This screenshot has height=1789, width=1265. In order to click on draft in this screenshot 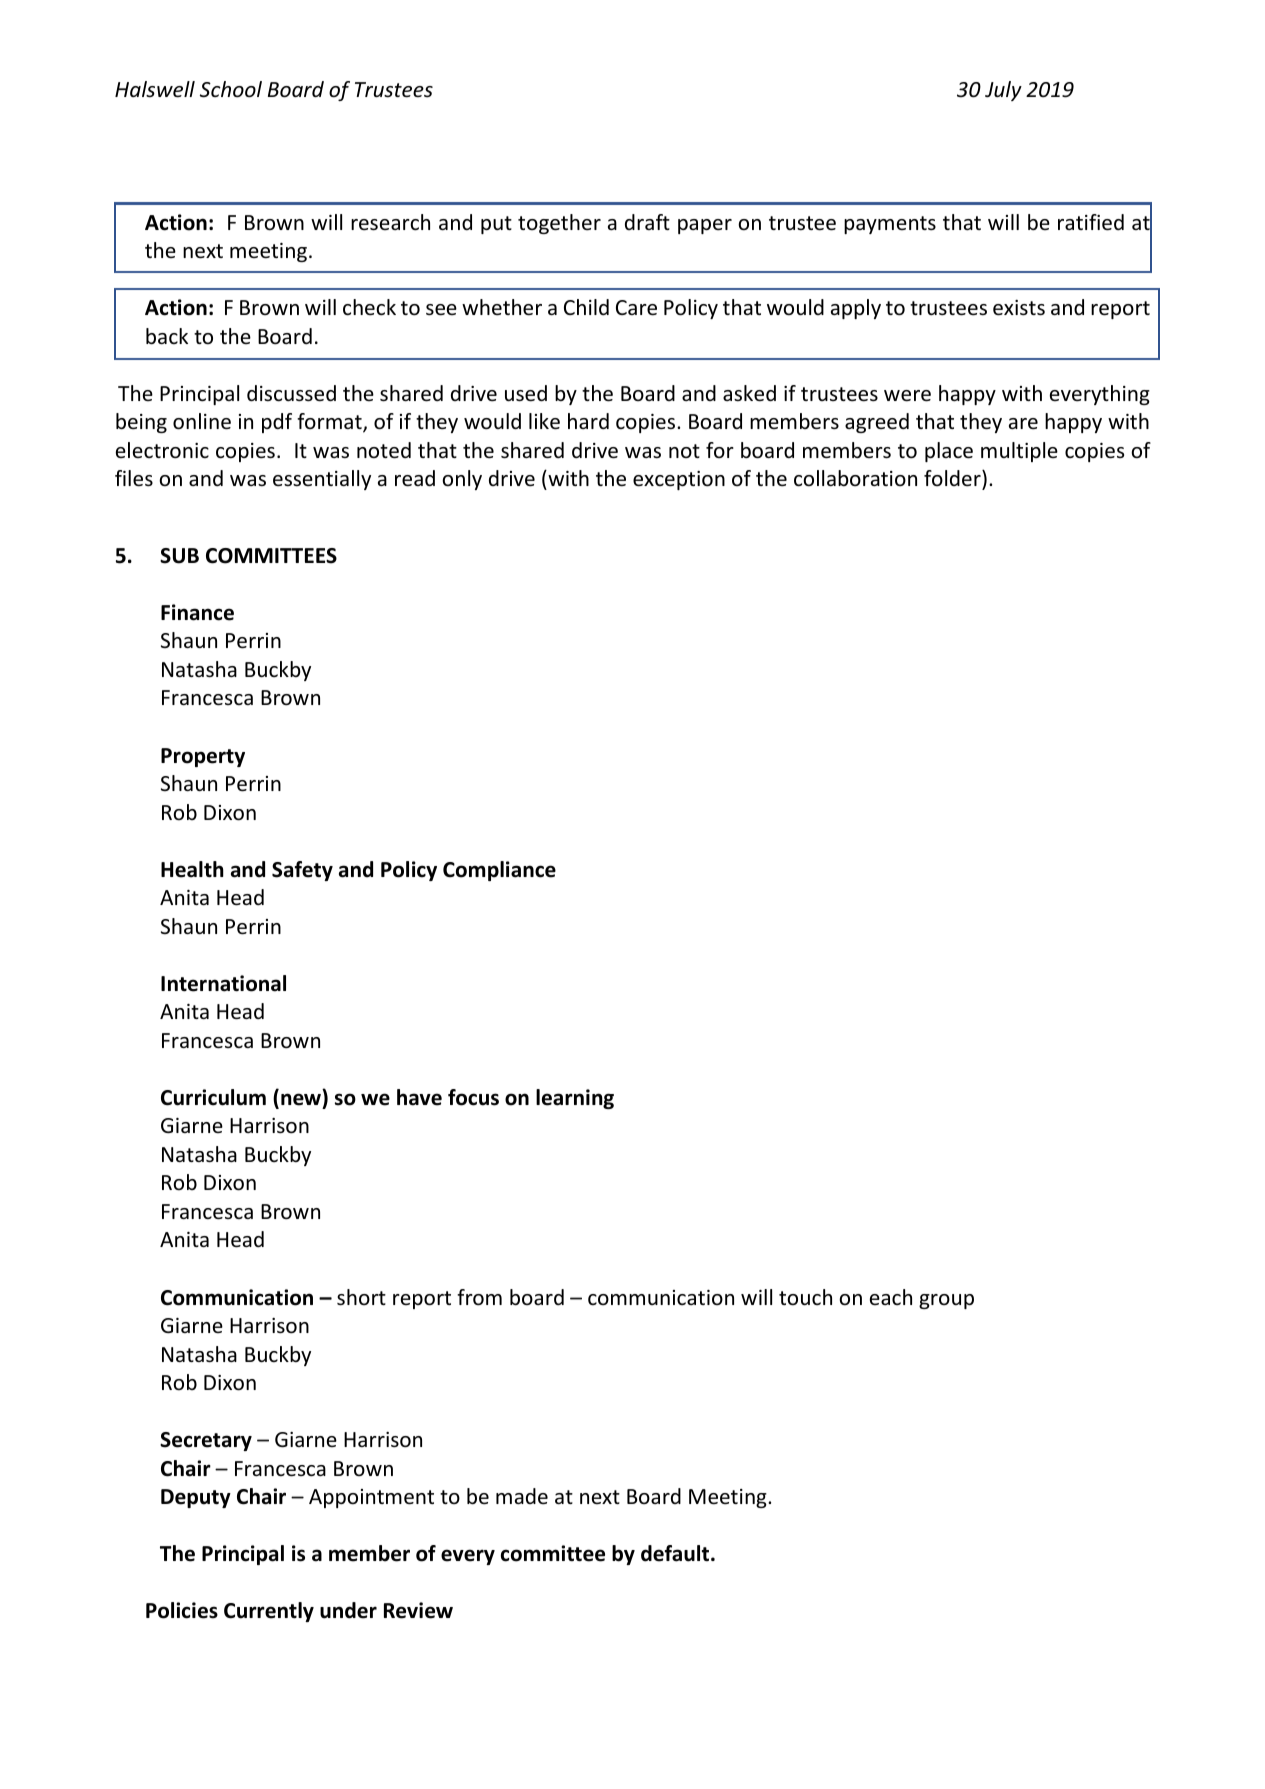, I will do `click(647, 222)`.
